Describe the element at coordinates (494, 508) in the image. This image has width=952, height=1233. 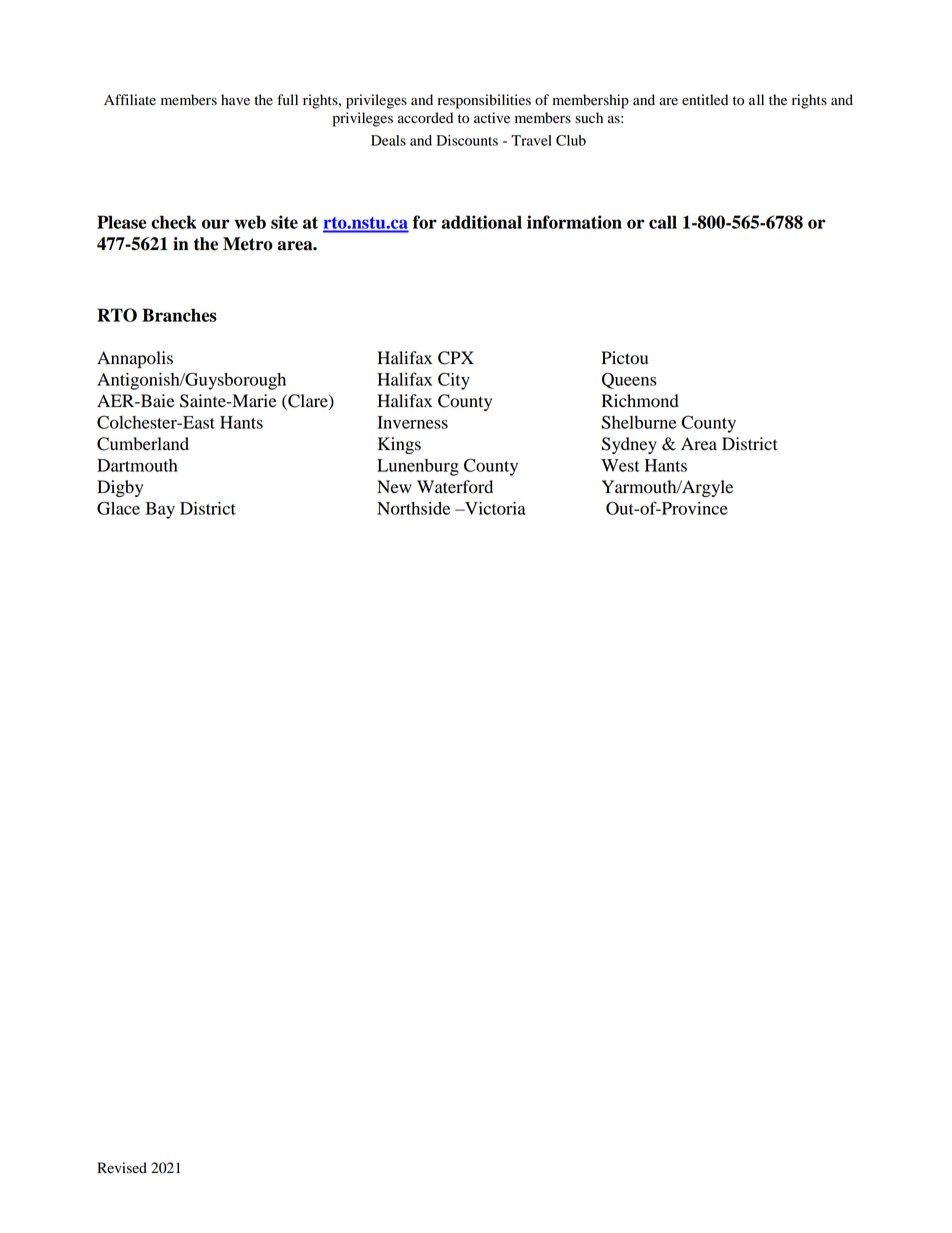
I see `Victoria` at that location.
